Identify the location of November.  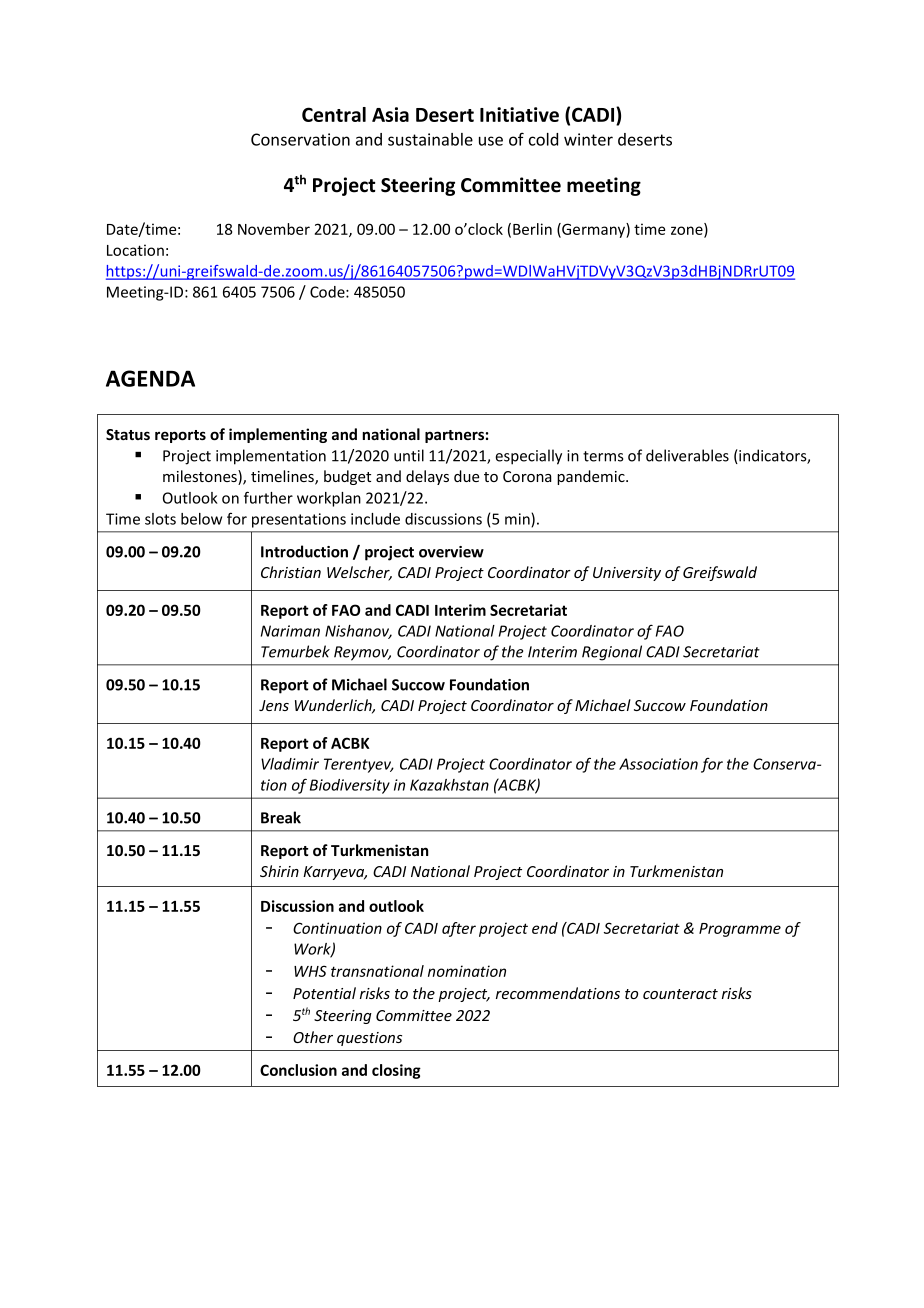
(274, 229).
